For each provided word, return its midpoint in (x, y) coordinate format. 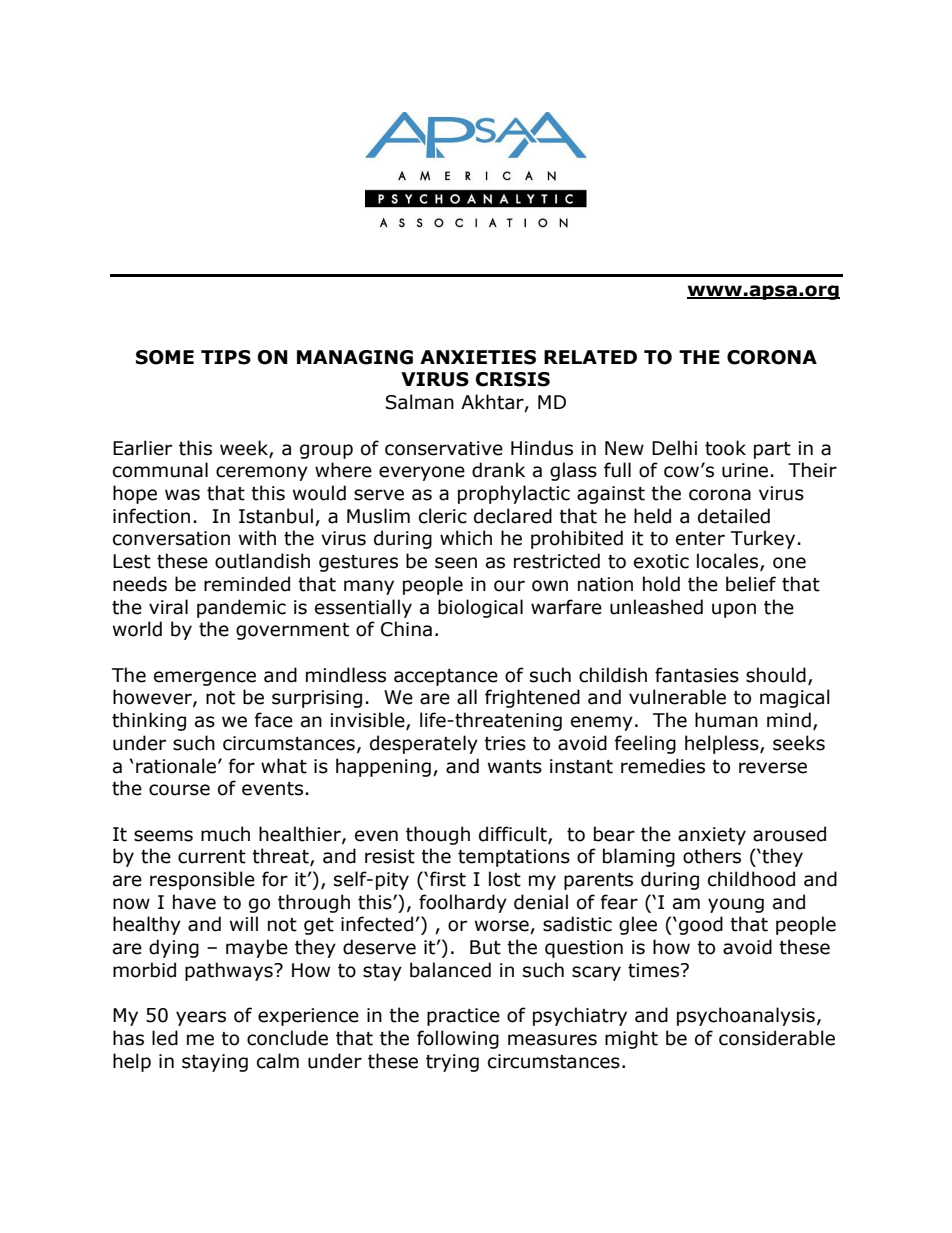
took (725, 448)
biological (480, 608)
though (438, 835)
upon (734, 610)
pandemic (241, 608)
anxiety (712, 836)
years (201, 1018)
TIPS (226, 357)
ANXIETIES (478, 357)
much (225, 834)
